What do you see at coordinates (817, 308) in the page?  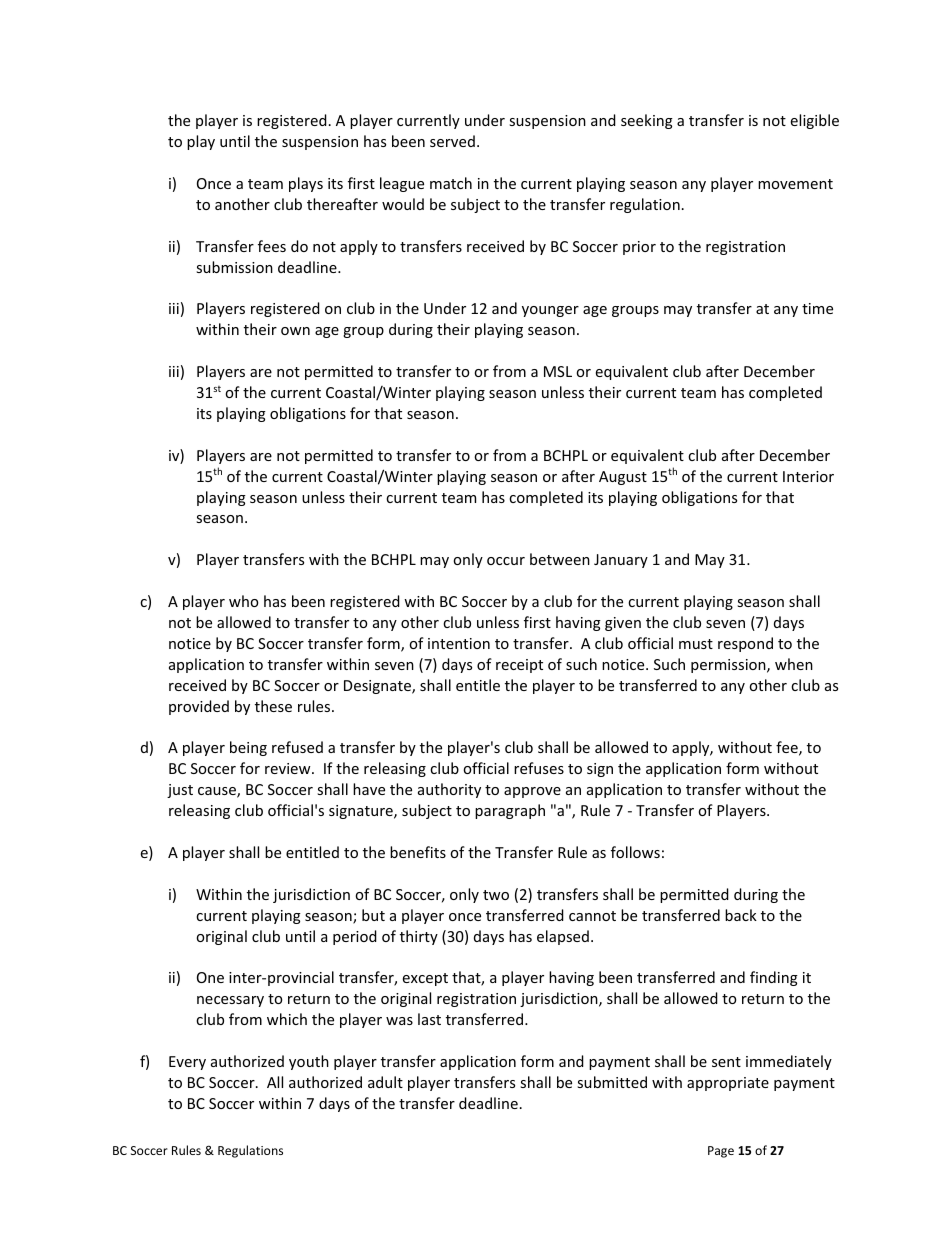 I see `time` at bounding box center [817, 308].
